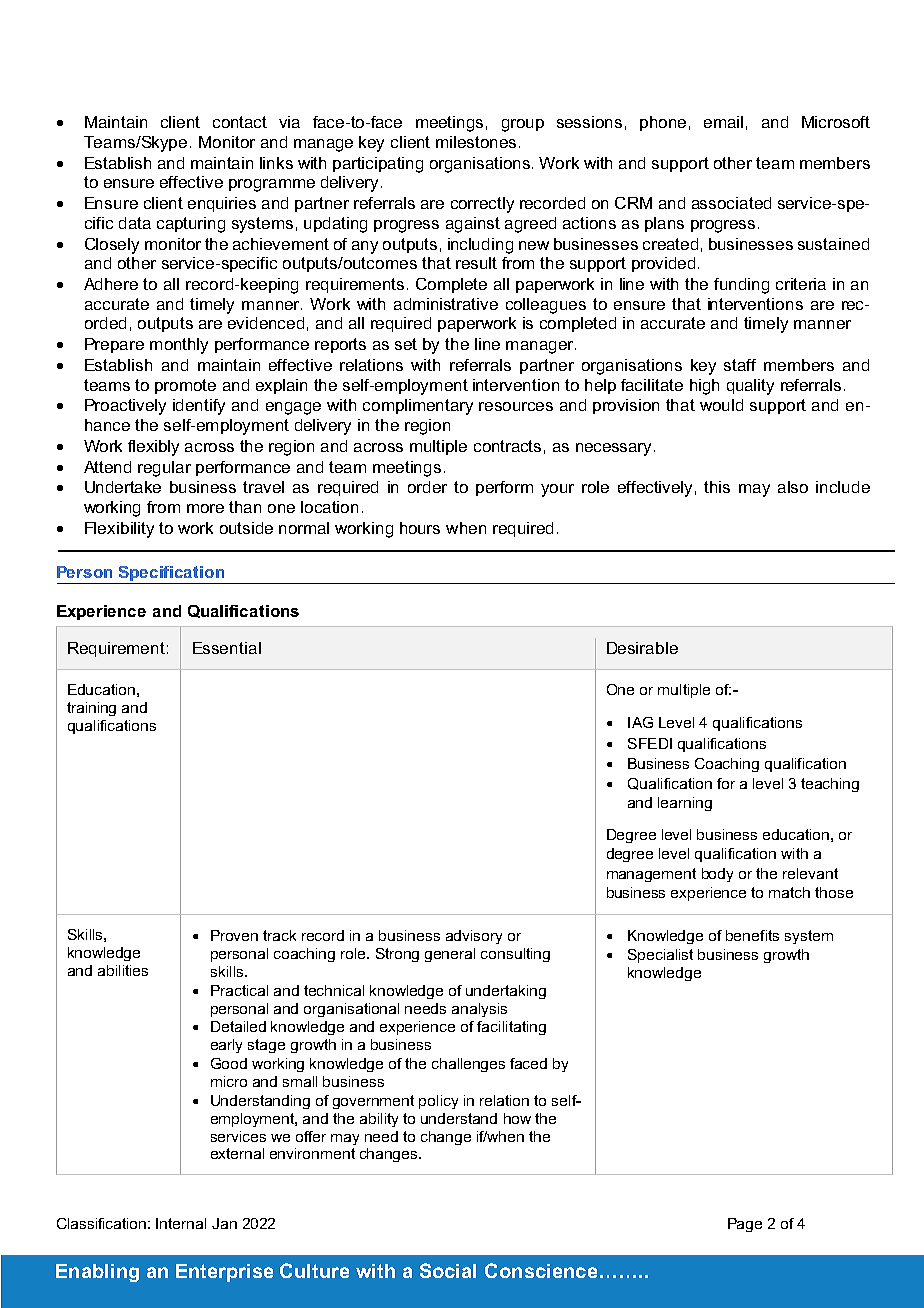  Describe the element at coordinates (717, 487) in the screenshot. I see `this` at that location.
